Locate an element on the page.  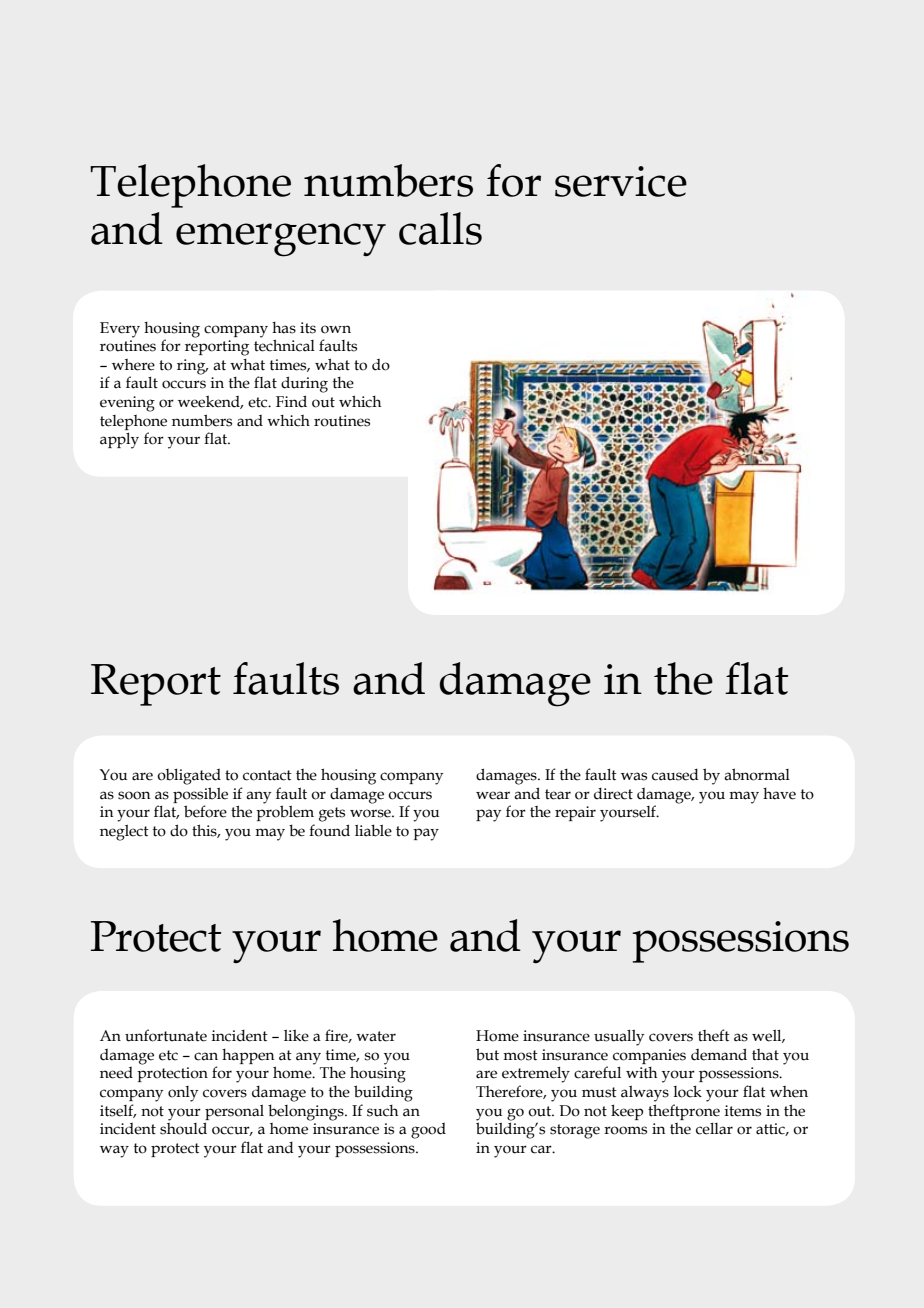
wear is located at coordinates (493, 795).
